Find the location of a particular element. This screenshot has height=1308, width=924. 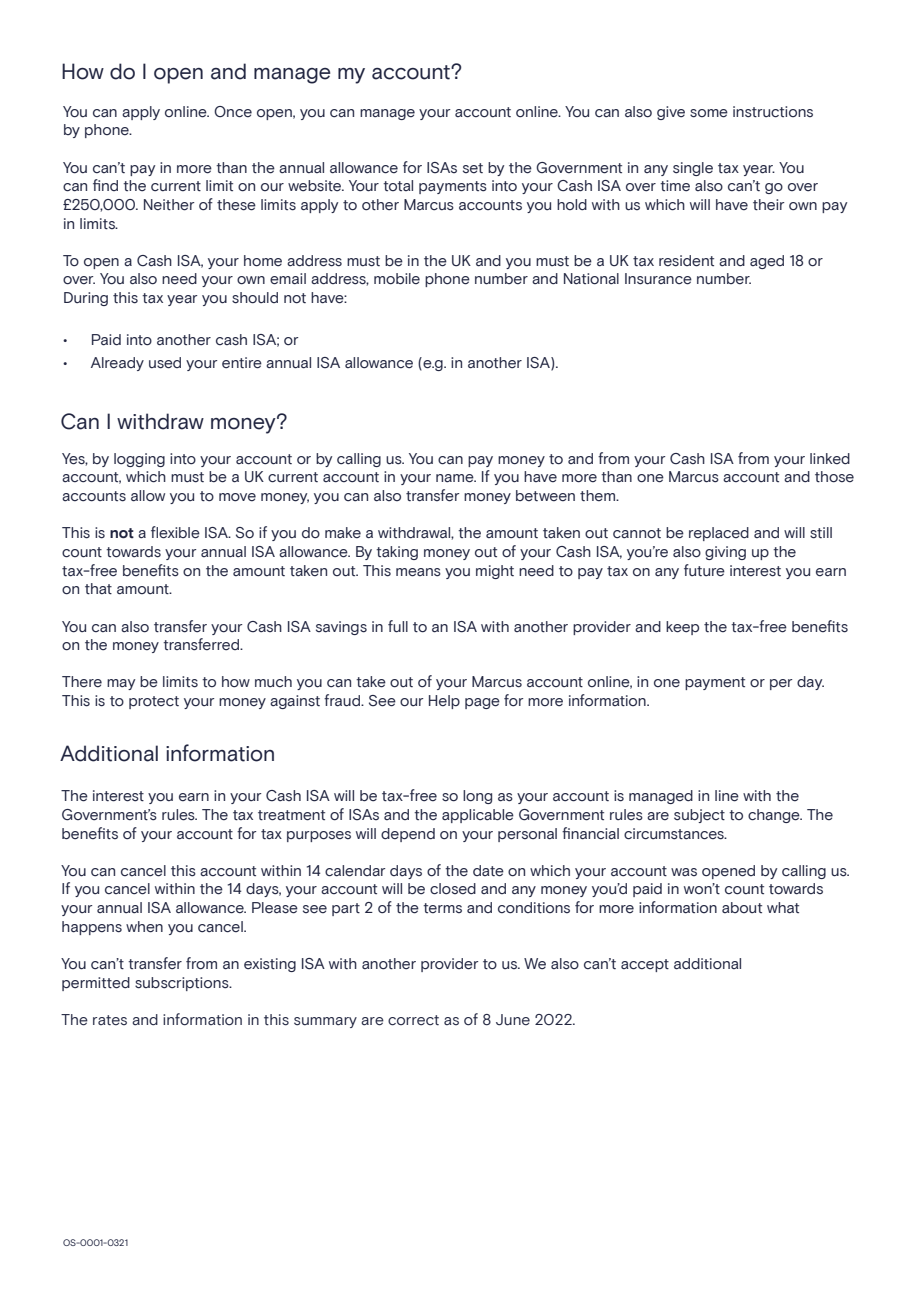

subscriptions is located at coordinates (183, 984).
